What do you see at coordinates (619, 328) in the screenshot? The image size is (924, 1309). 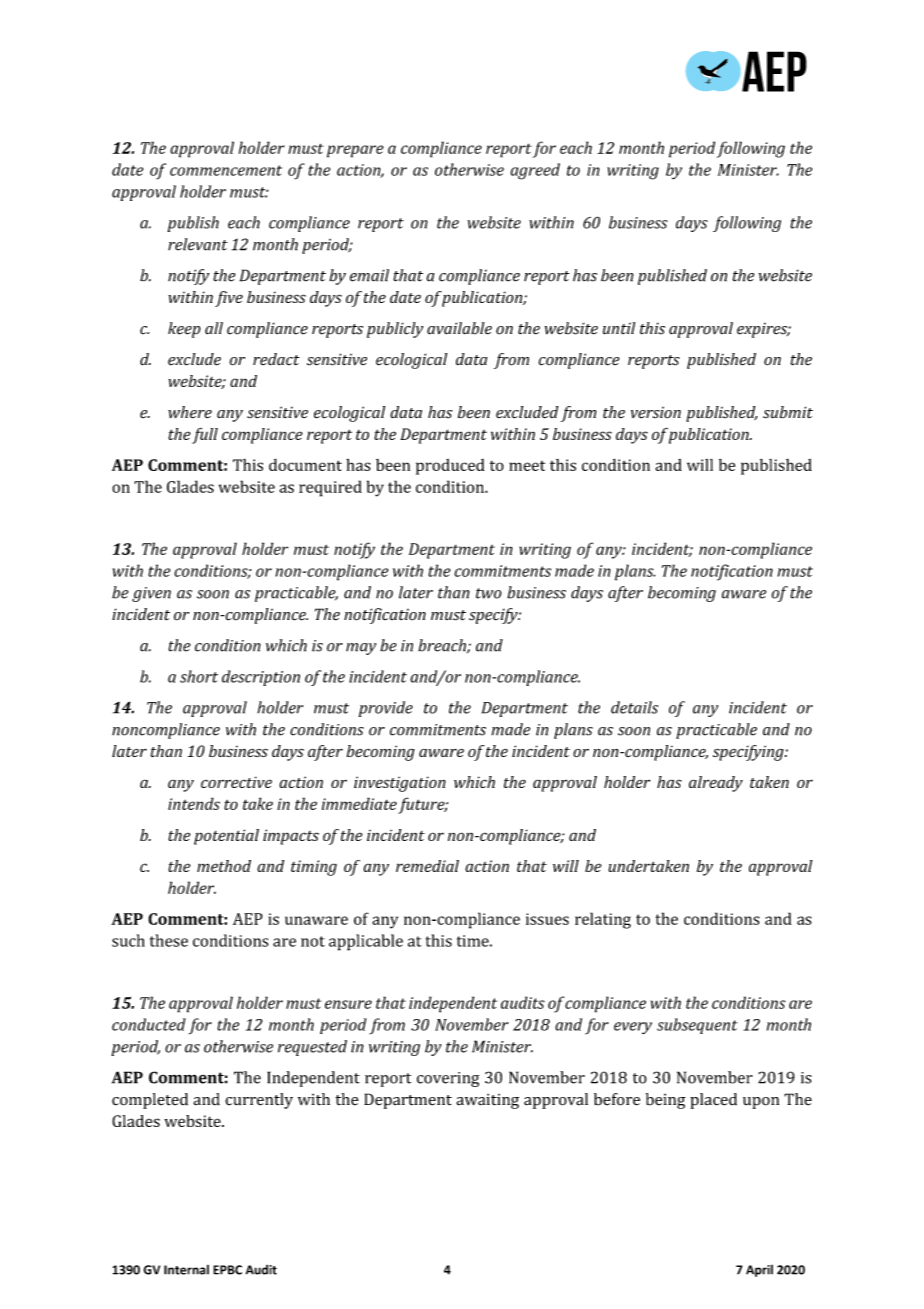 I see `until` at bounding box center [619, 328].
